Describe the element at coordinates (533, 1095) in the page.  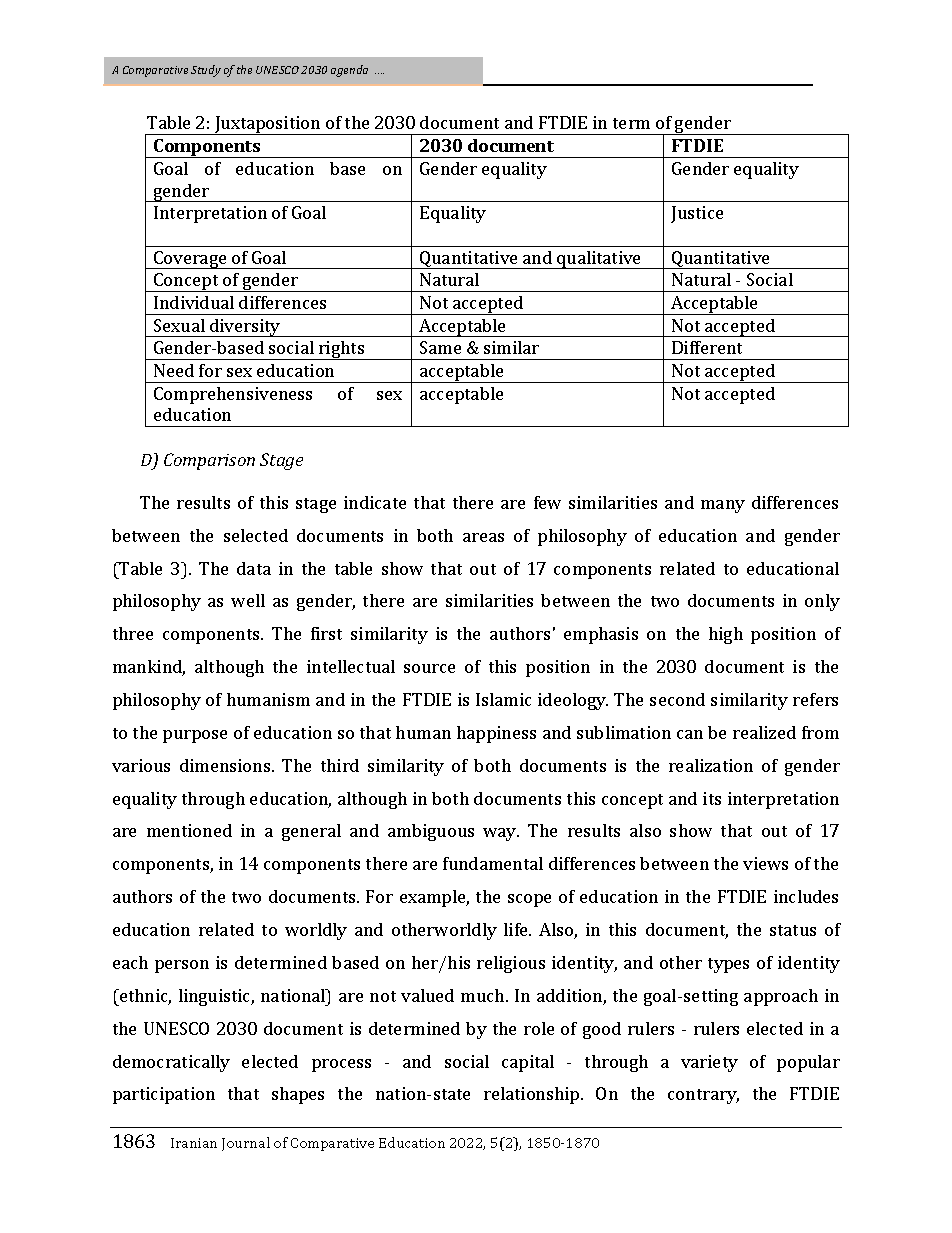
I see `relationship` at that location.
